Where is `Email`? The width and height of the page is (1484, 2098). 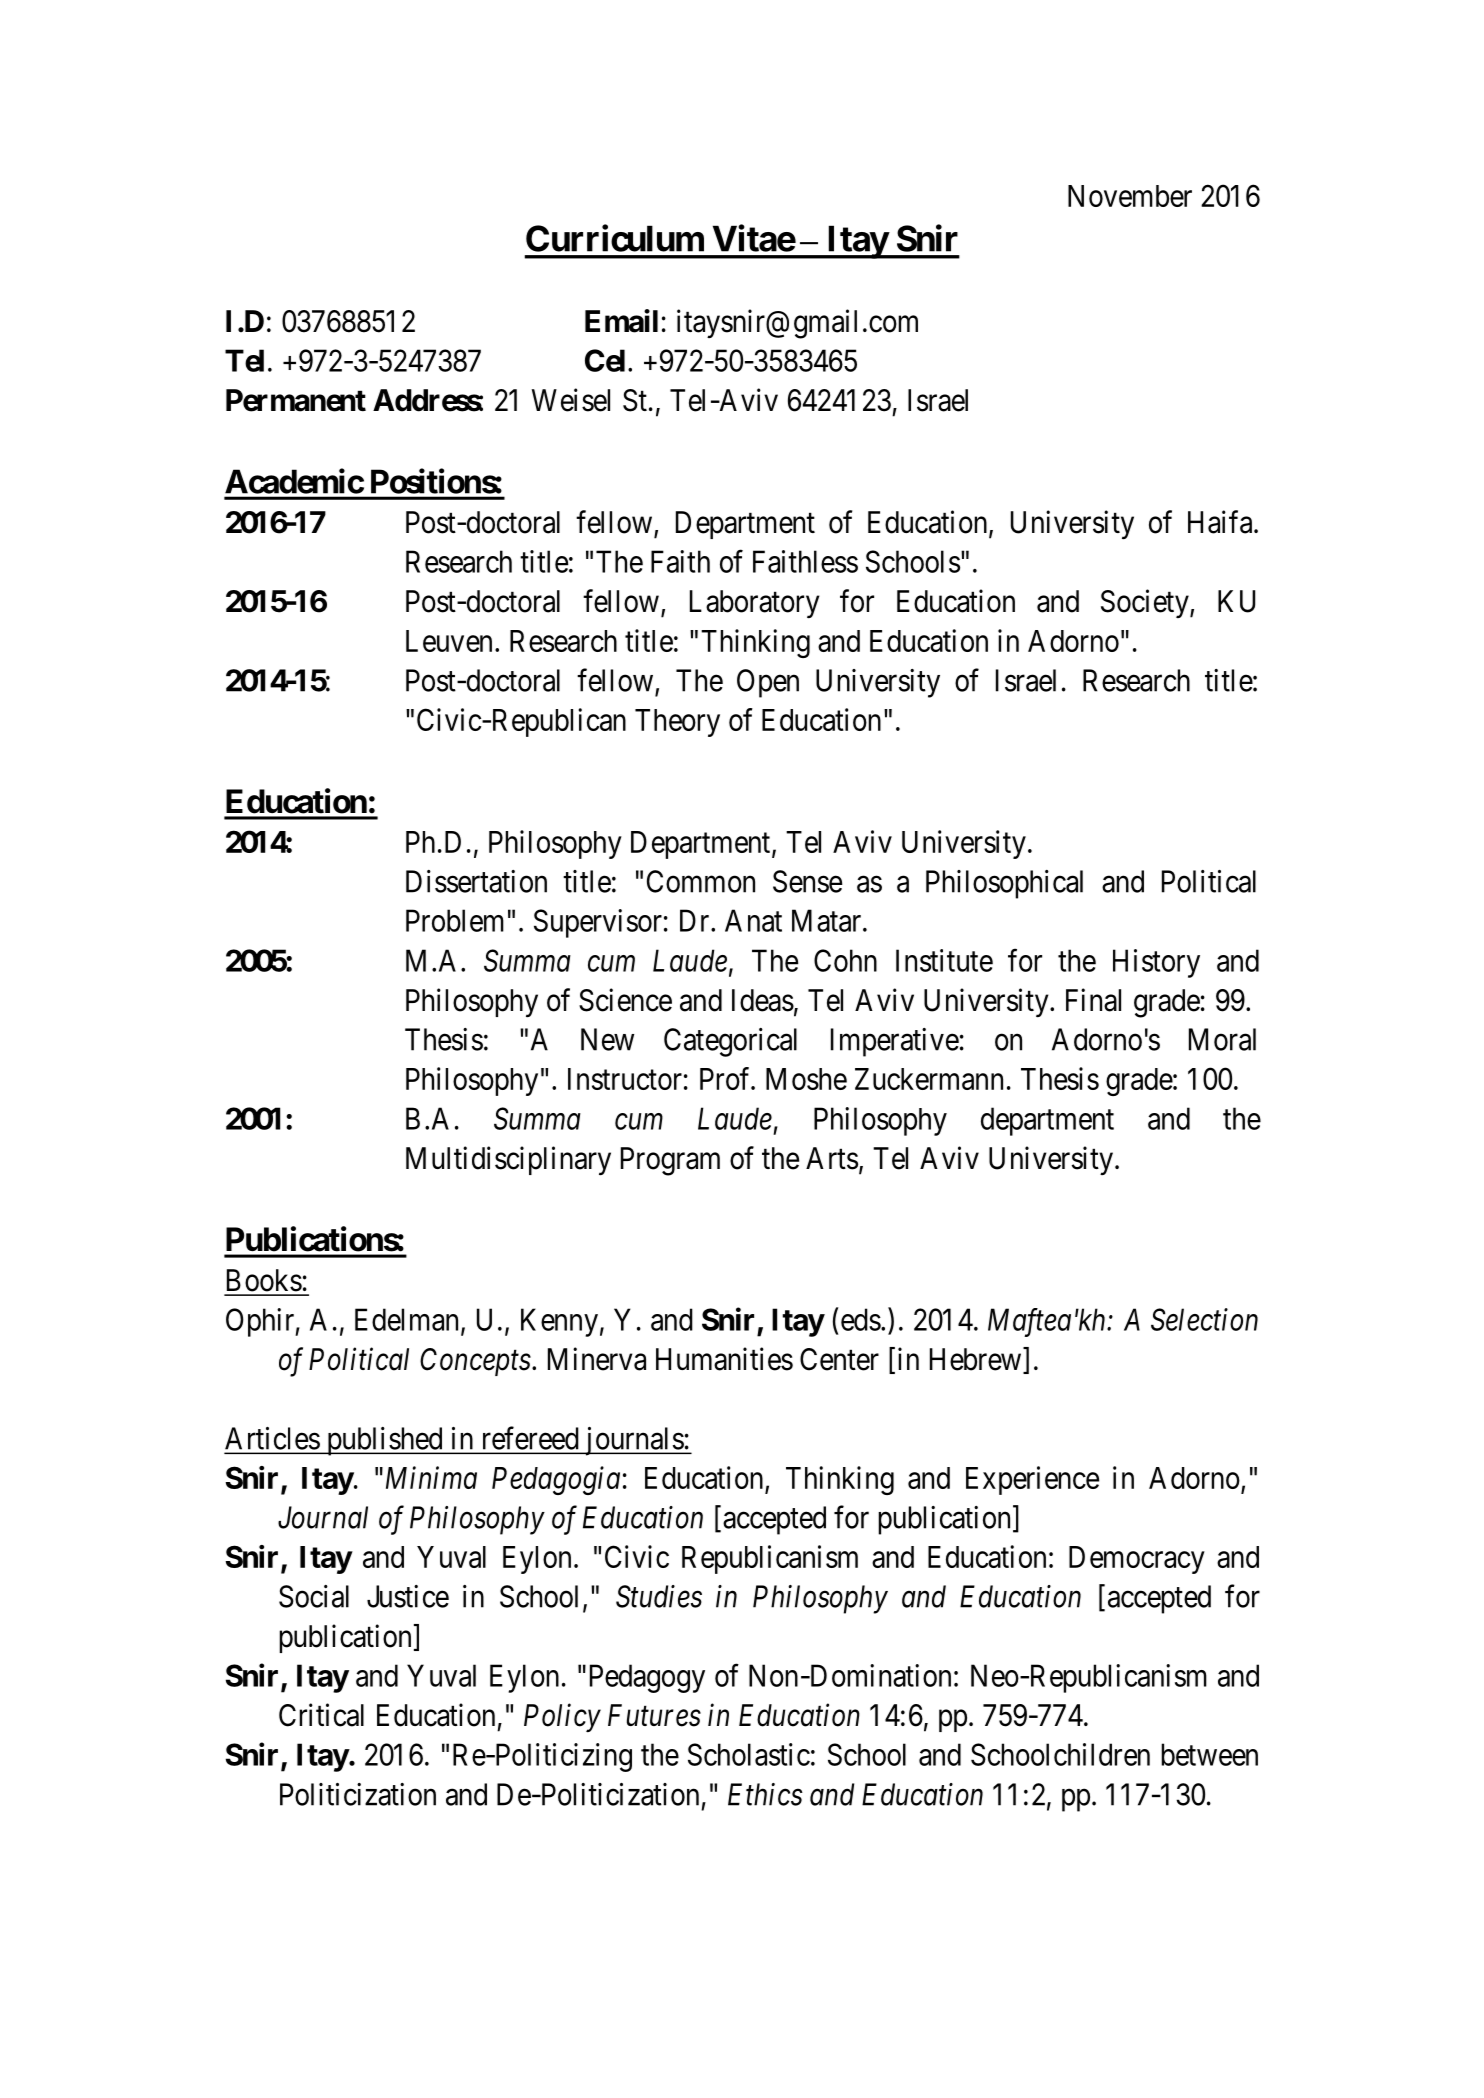 Email is located at coordinates (621, 321).
